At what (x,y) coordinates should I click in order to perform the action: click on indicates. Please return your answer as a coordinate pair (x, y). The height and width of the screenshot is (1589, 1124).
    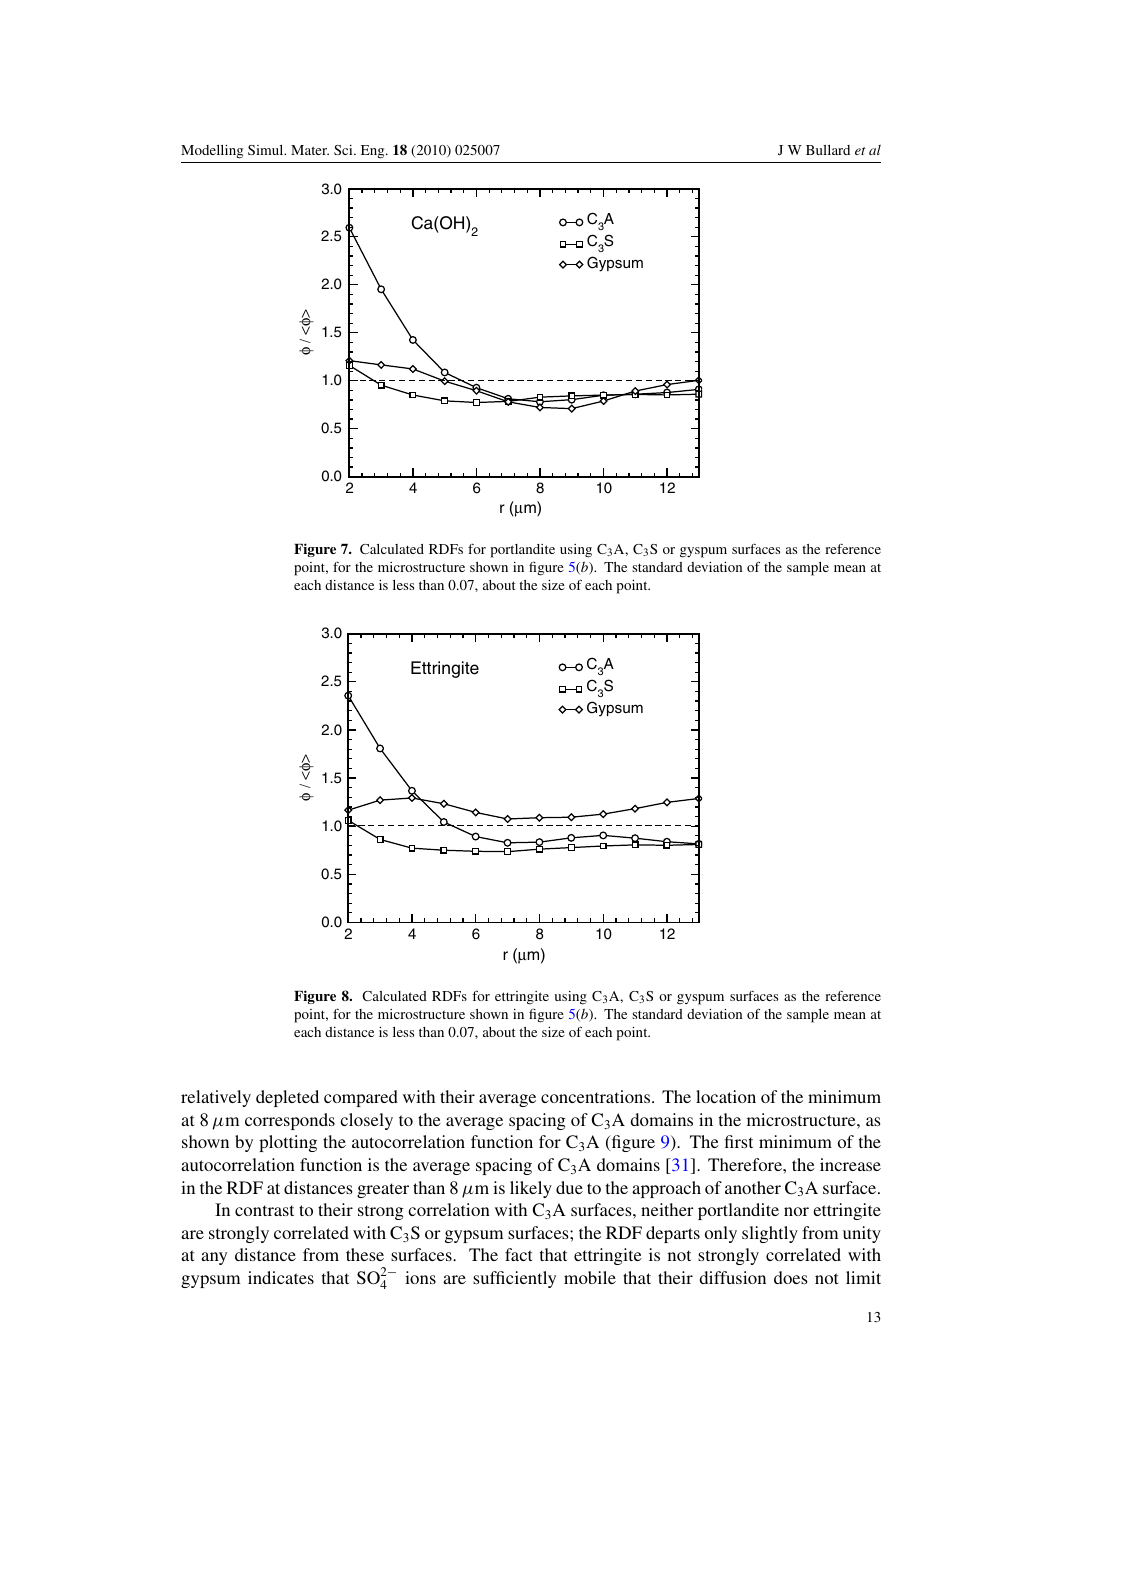
    Looking at the image, I should click on (281, 1277).
